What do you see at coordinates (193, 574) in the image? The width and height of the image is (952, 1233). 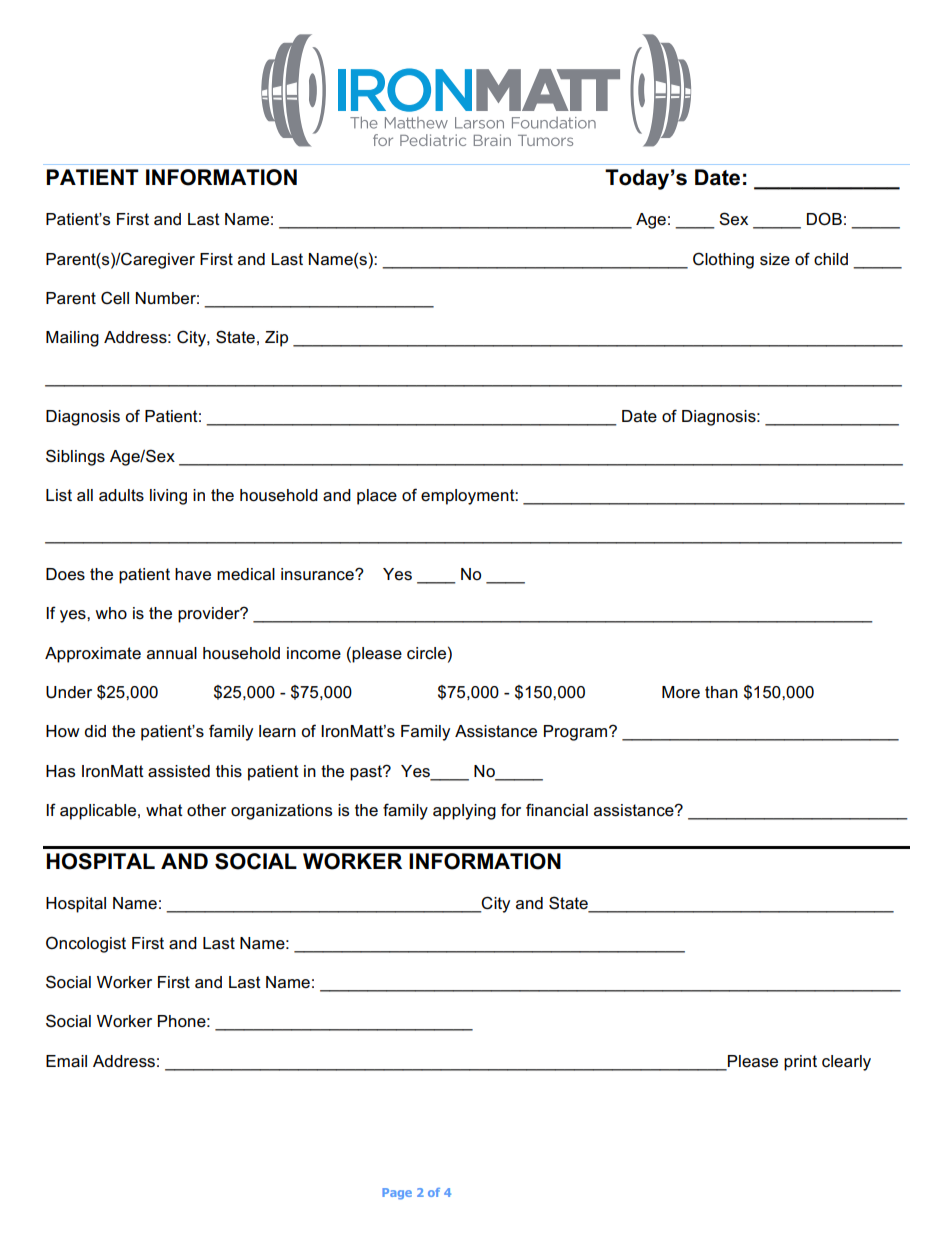 I see `have` at bounding box center [193, 574].
